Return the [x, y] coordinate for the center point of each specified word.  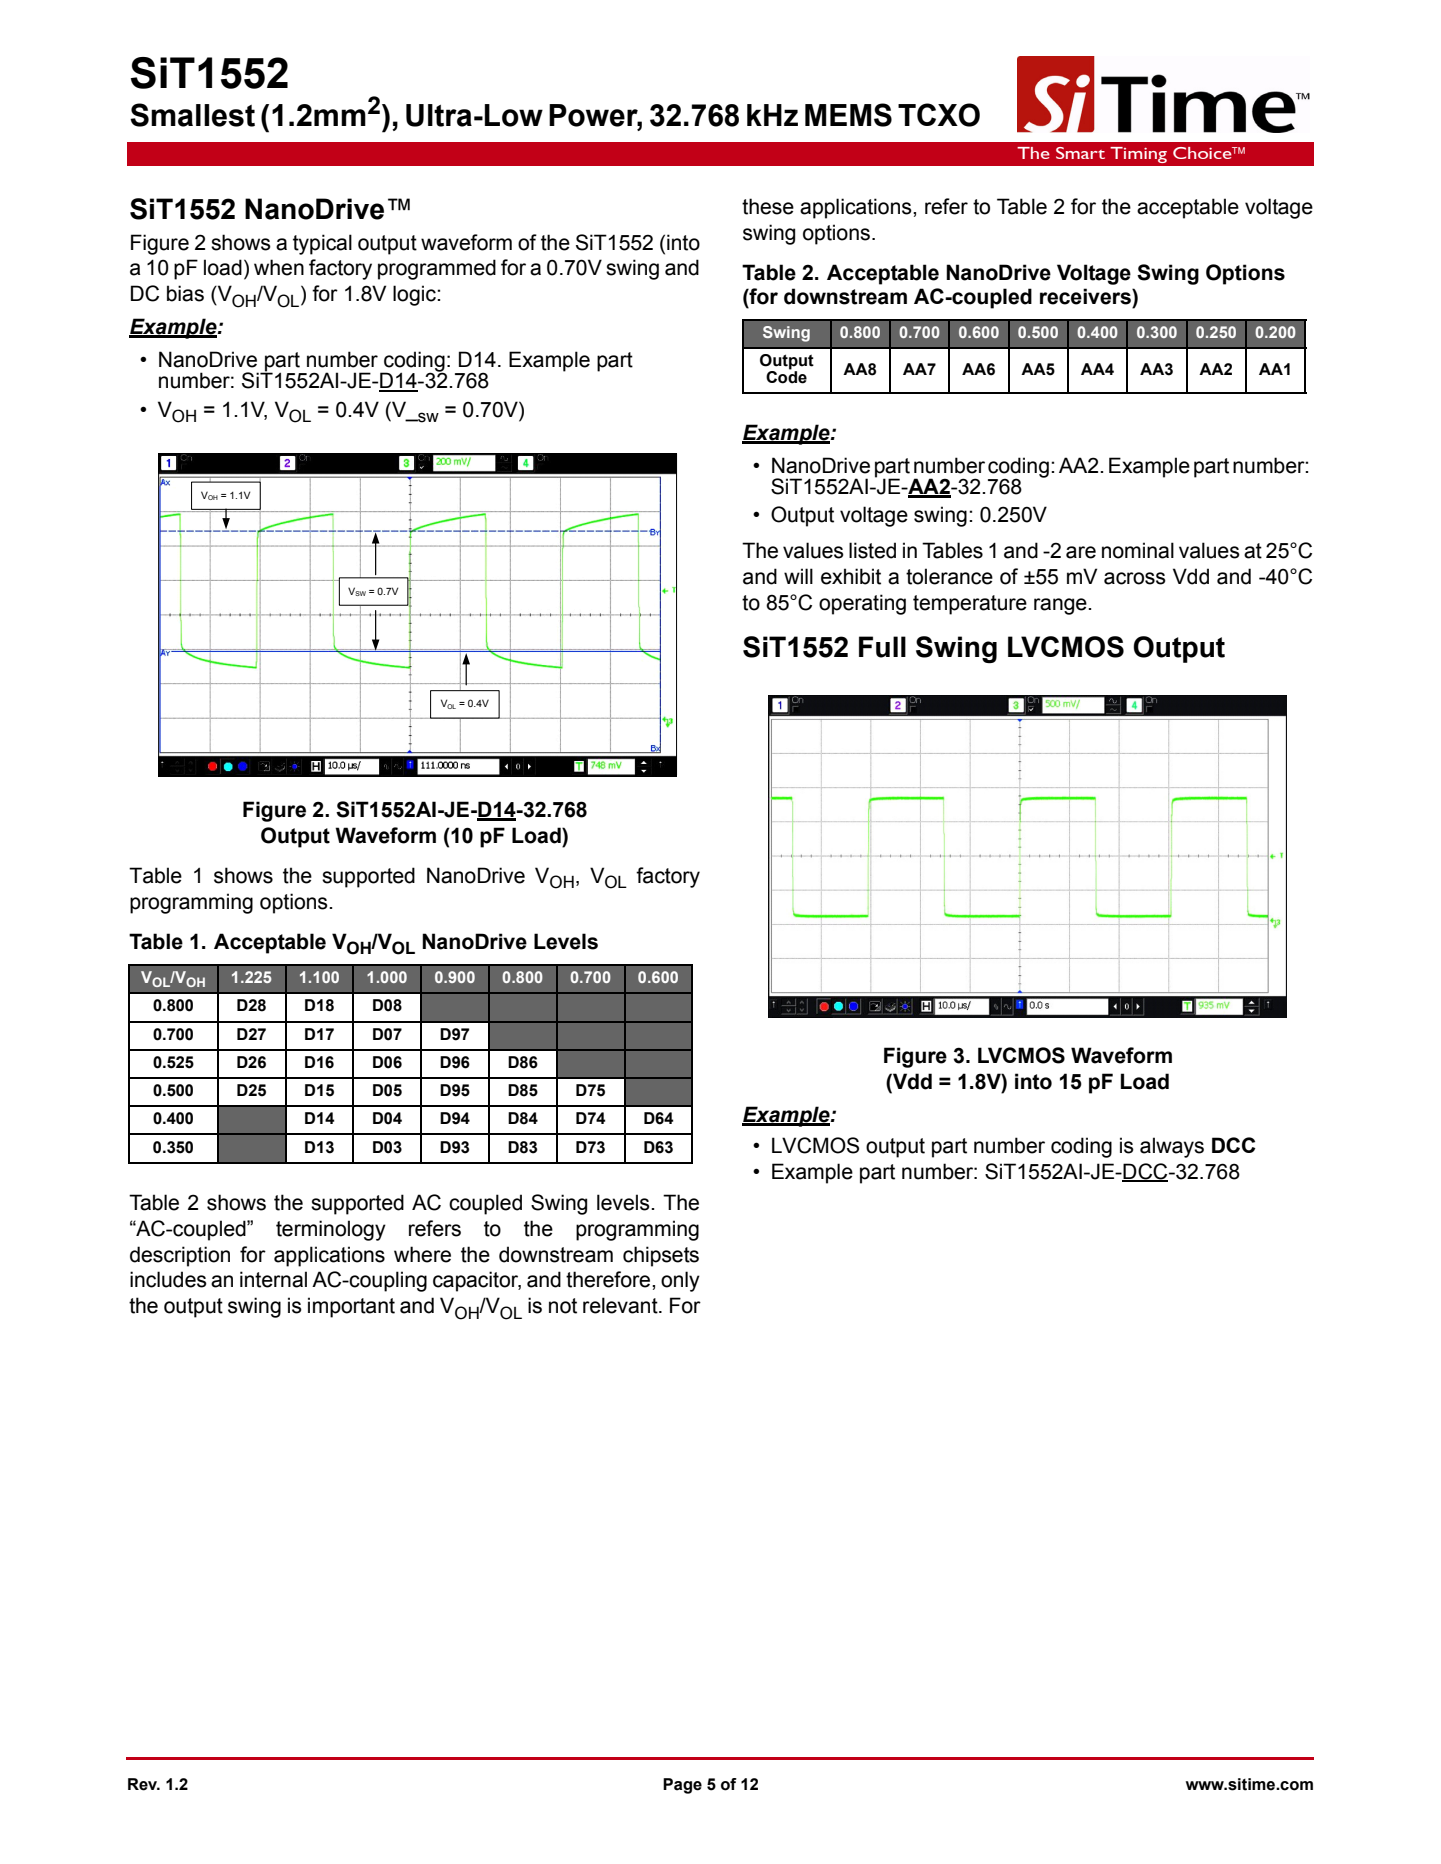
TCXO [939, 115]
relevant [621, 1305]
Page [682, 1786]
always [1172, 1147]
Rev [144, 1784]
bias [185, 293]
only [680, 1281]
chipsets [661, 1256]
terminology [331, 1230]
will [798, 576]
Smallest [192, 115]
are [1081, 552]
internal [273, 1279]
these [768, 206]
